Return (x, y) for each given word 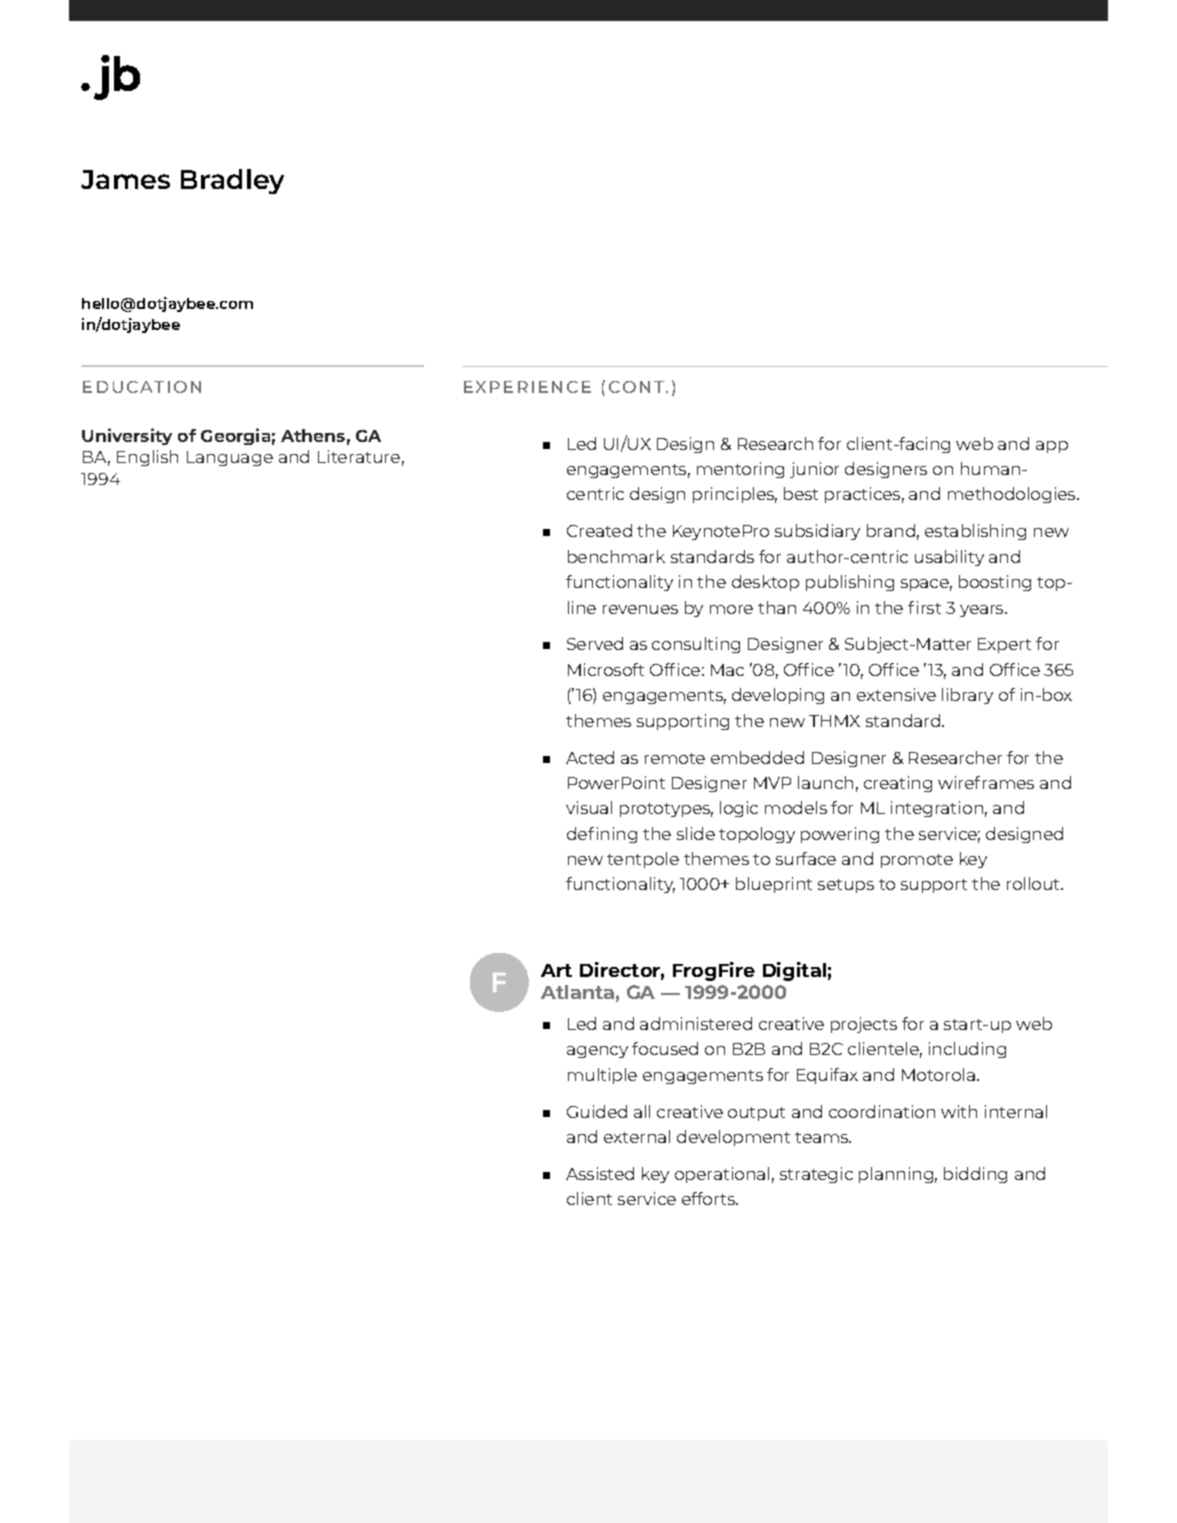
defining (602, 835)
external (637, 1136)
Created (599, 530)
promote (917, 861)
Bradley (232, 181)
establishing (975, 532)
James (125, 179)
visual (589, 807)
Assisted (600, 1173)
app (1052, 447)
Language (230, 458)
